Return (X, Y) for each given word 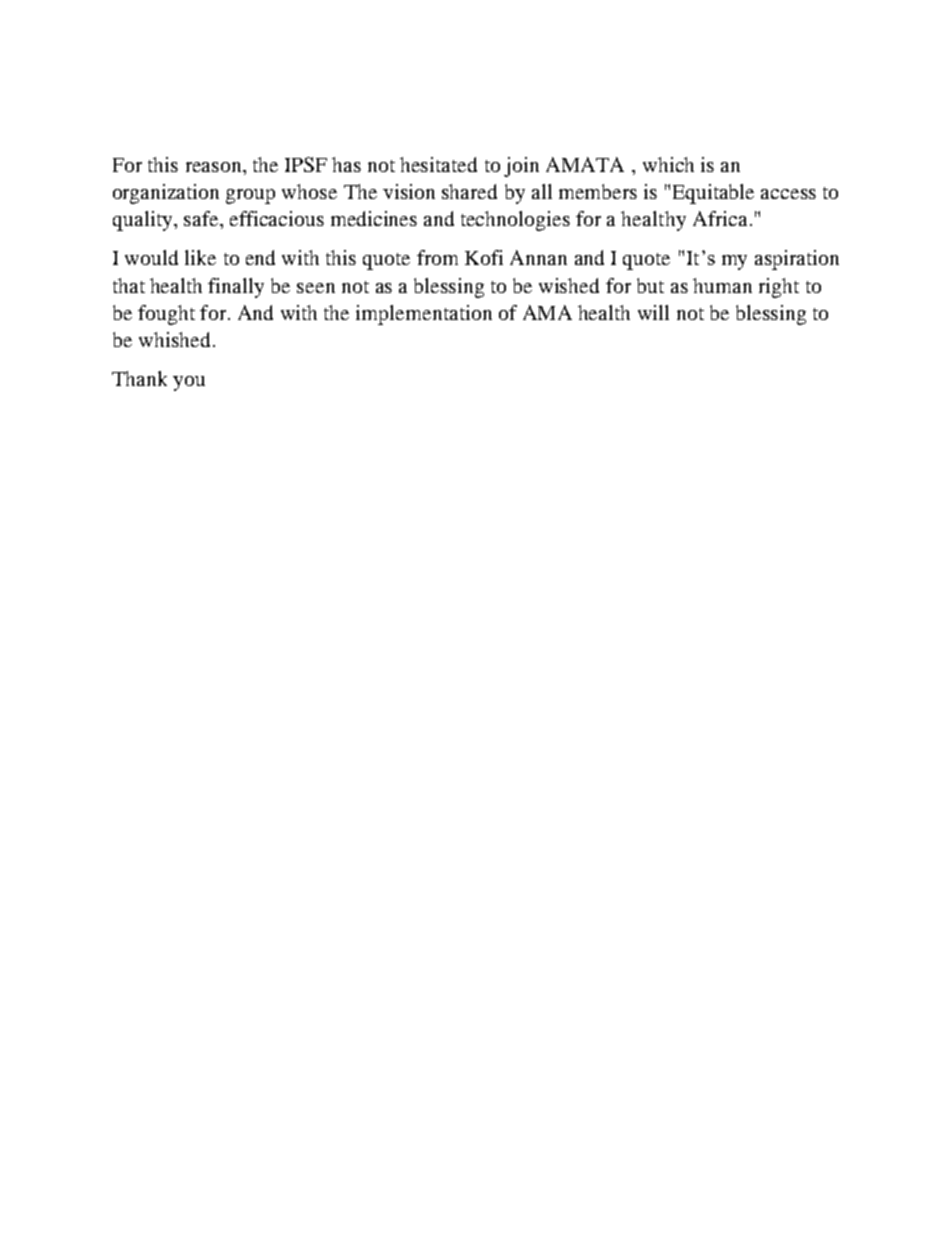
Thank (139, 378)
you (189, 383)
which (668, 164)
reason (215, 167)
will (653, 312)
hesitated (438, 164)
